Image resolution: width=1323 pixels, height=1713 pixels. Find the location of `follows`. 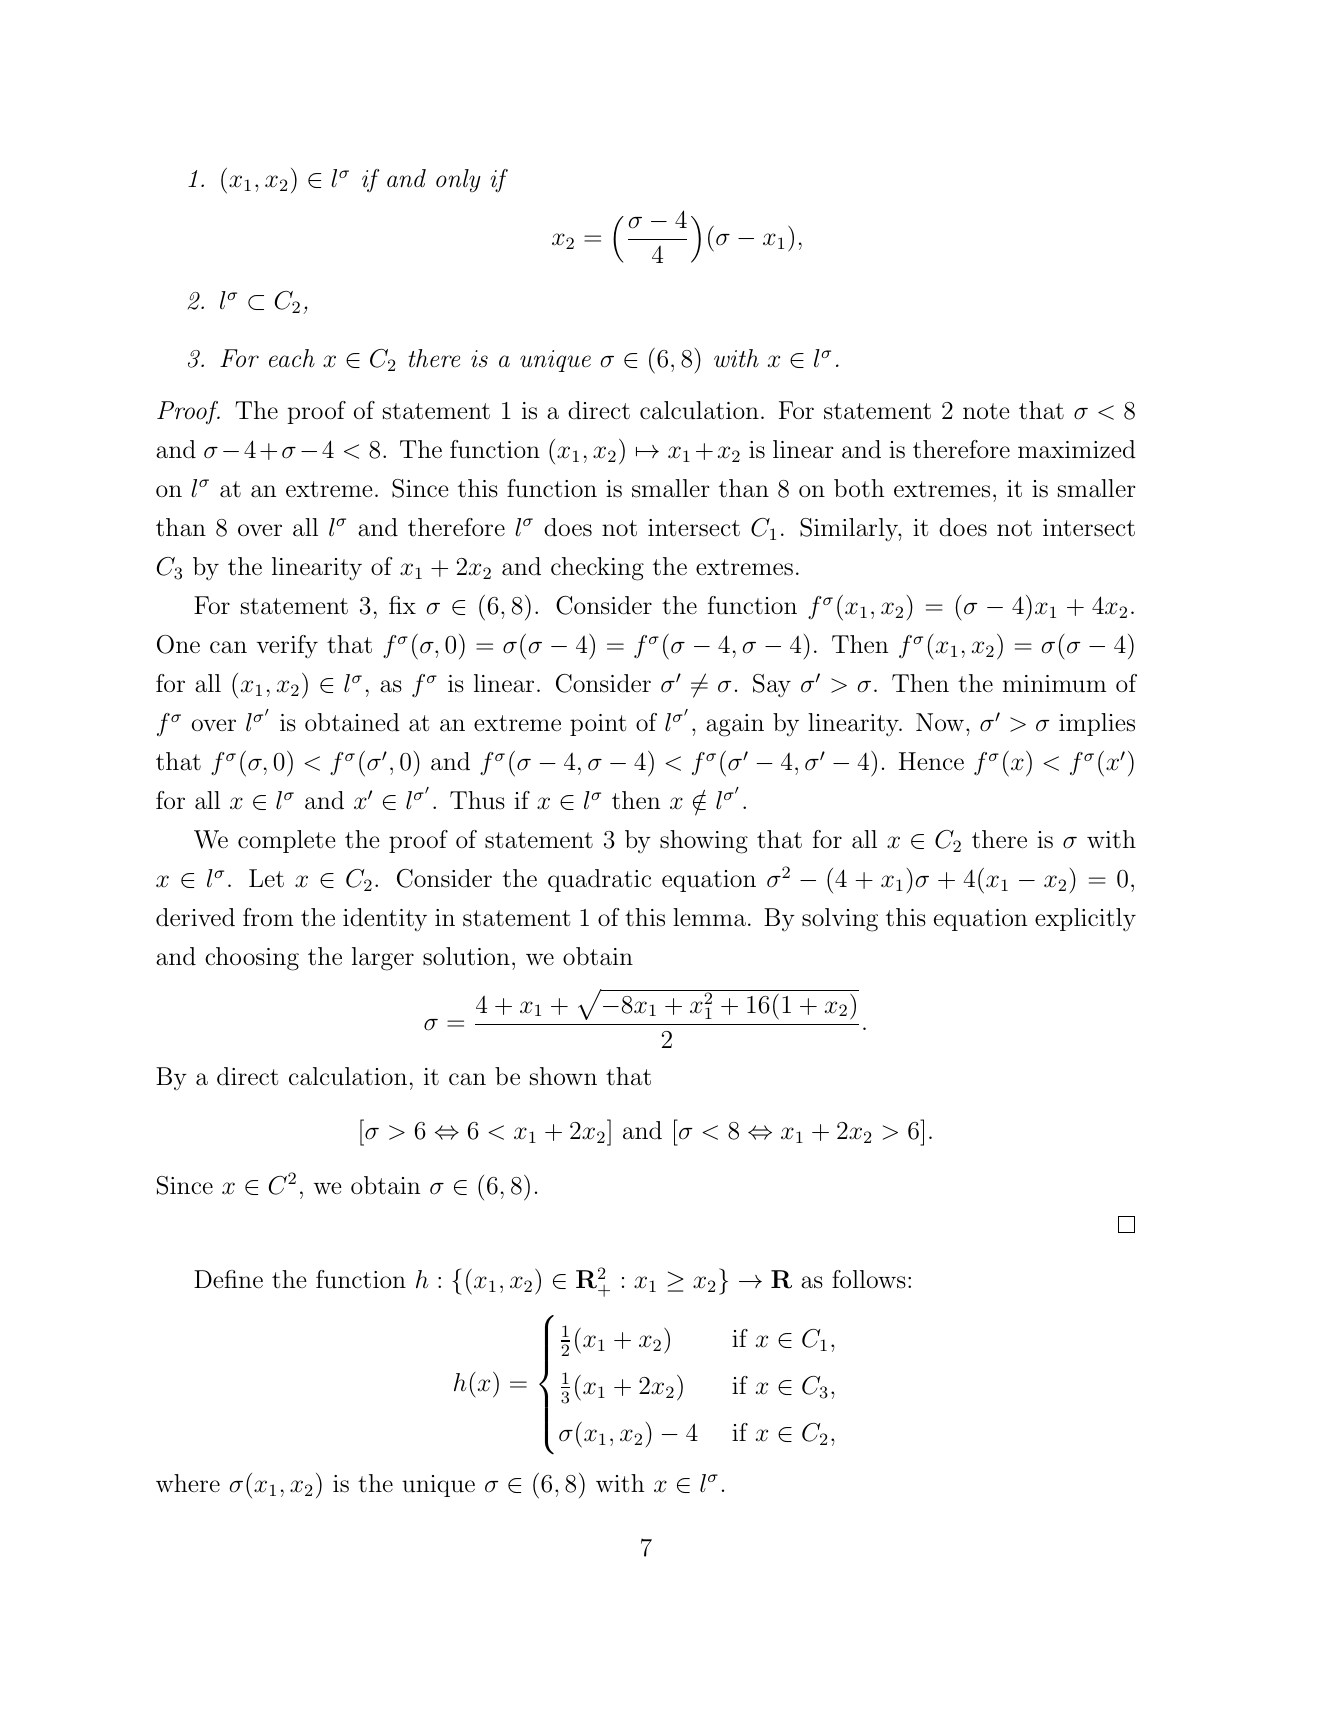

follows is located at coordinates (869, 1279).
